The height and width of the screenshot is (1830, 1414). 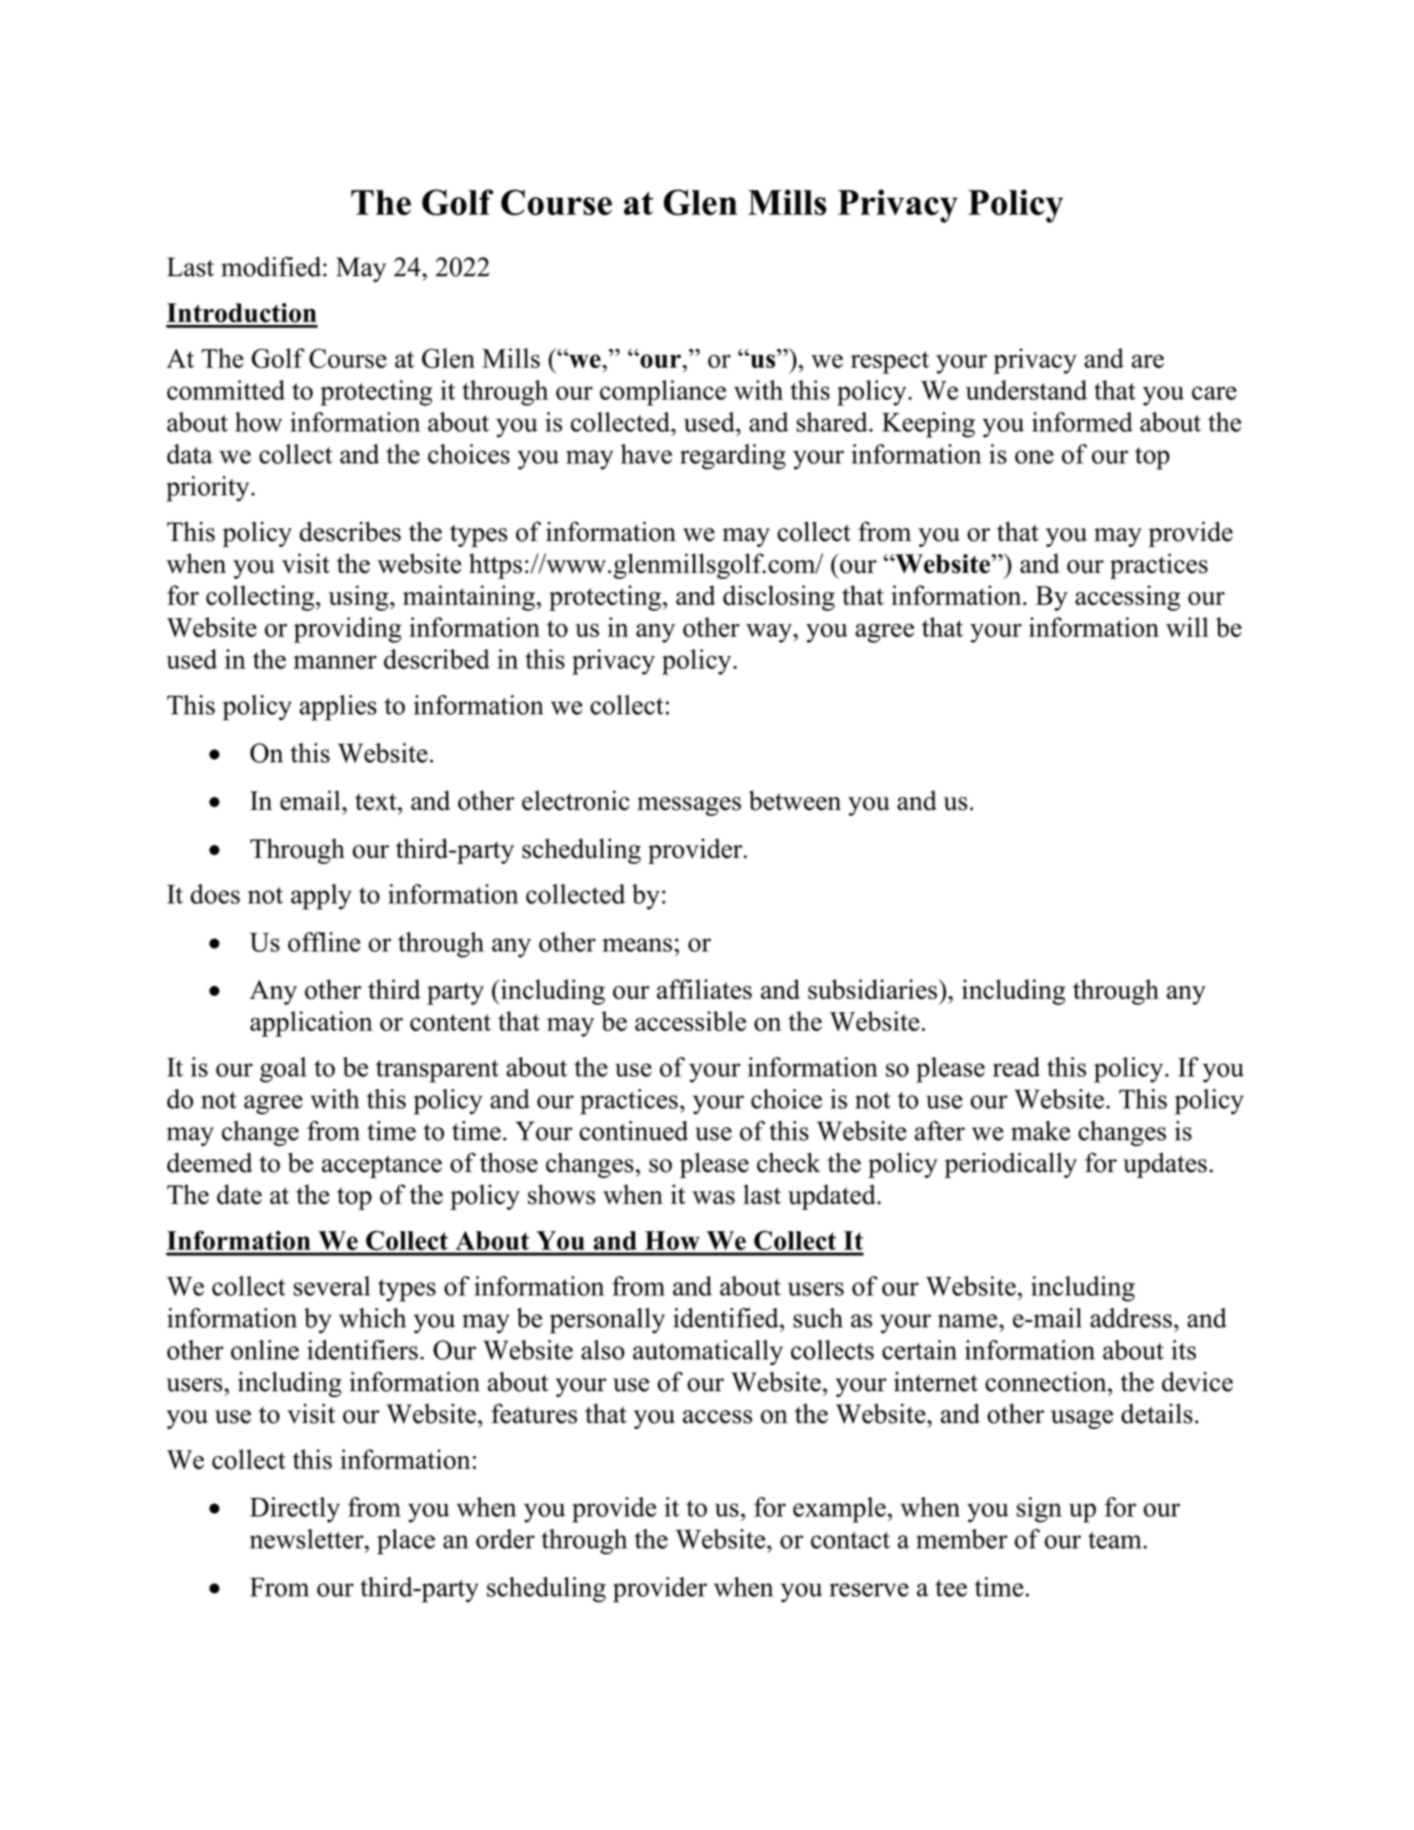 I want to click on informed, so click(x=1082, y=422).
